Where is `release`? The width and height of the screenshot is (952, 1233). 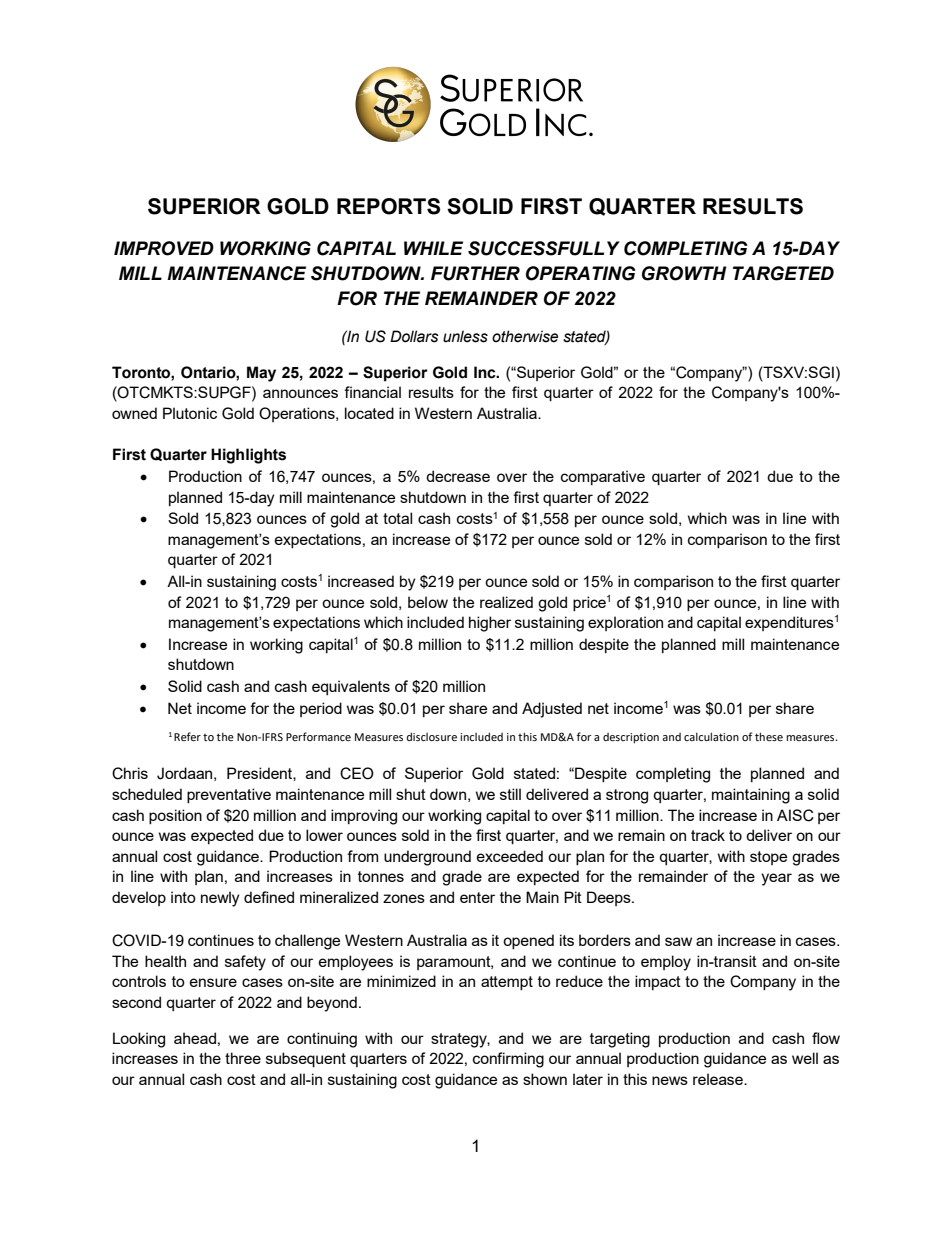 release is located at coordinates (719, 1079).
